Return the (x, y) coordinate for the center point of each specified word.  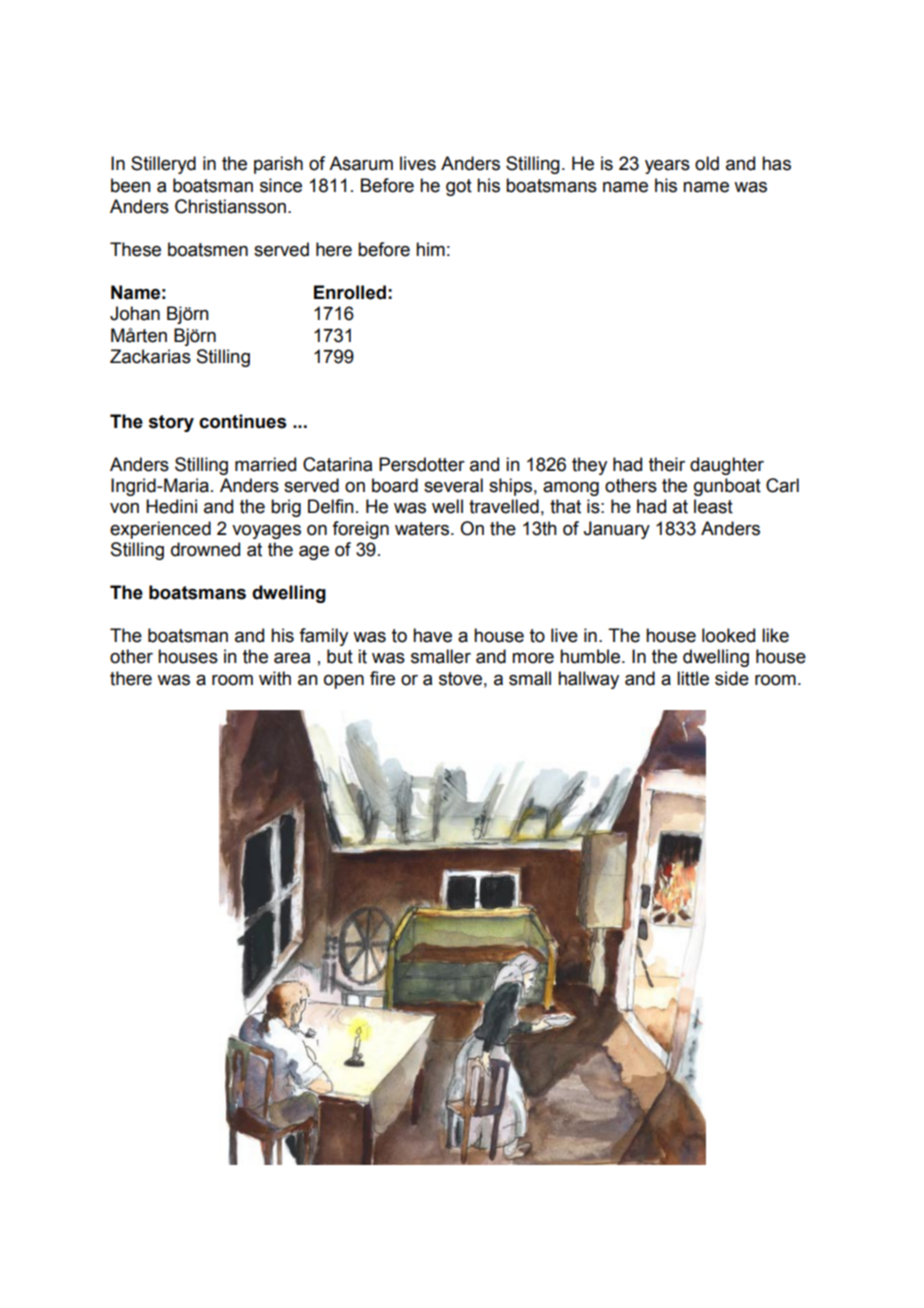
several (453, 485)
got (459, 187)
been (131, 185)
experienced (160, 530)
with (275, 678)
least (713, 506)
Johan (135, 313)
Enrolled (350, 292)
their (667, 464)
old (707, 163)
